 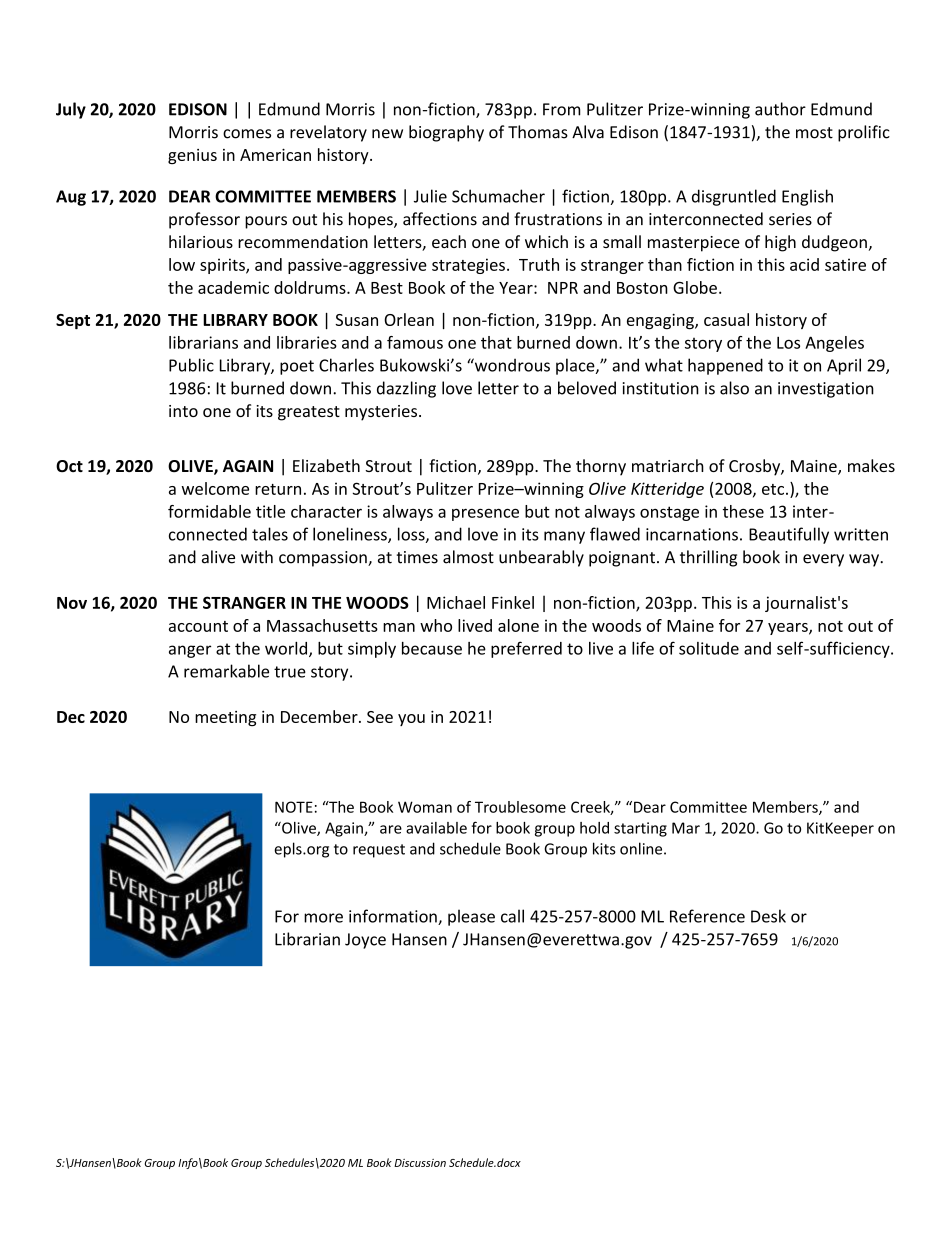 I want to click on genius, so click(x=192, y=156).
